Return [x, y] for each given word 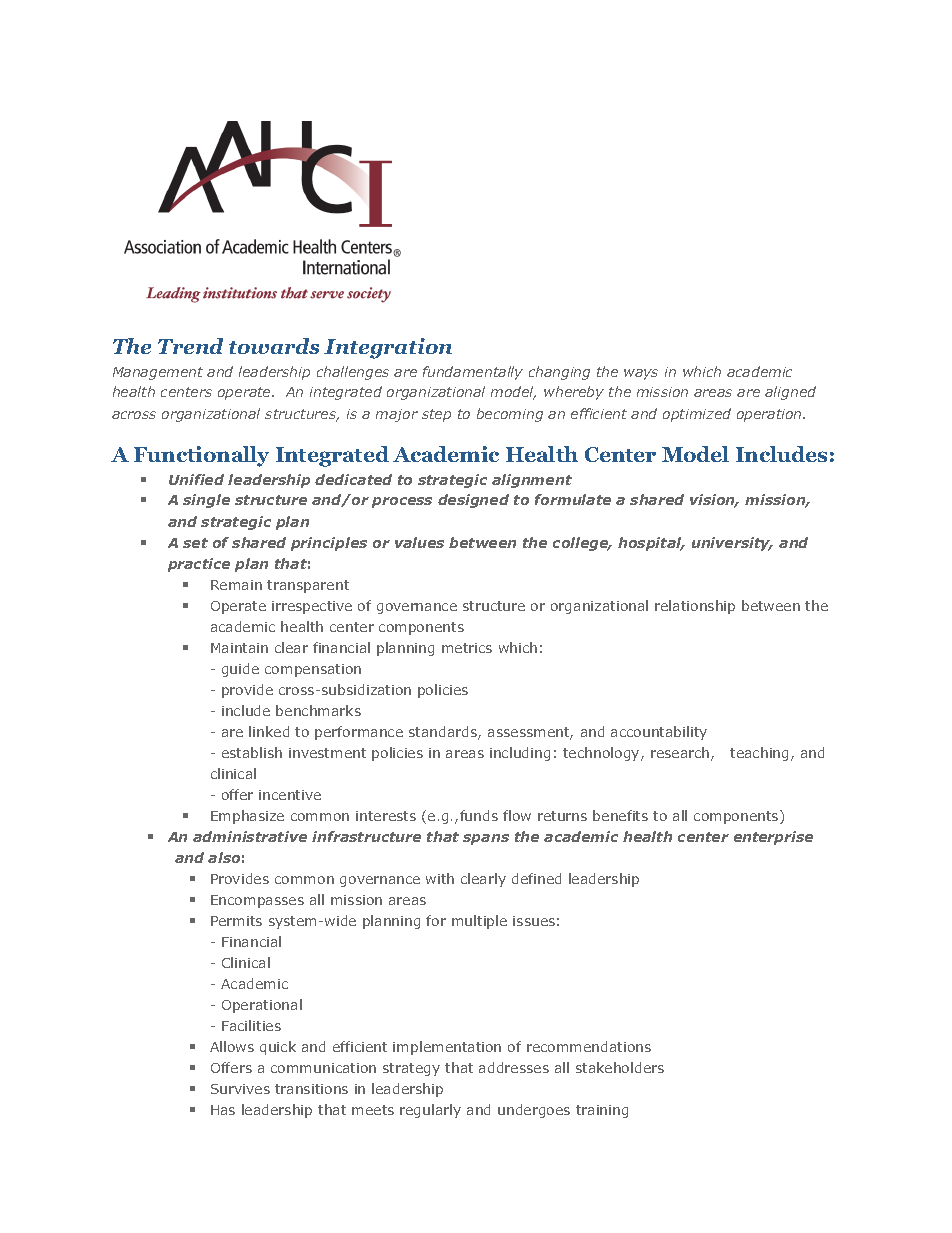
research [681, 754]
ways [641, 374]
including [520, 754]
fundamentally [473, 373]
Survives [240, 1089]
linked [269, 731]
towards [274, 346]
